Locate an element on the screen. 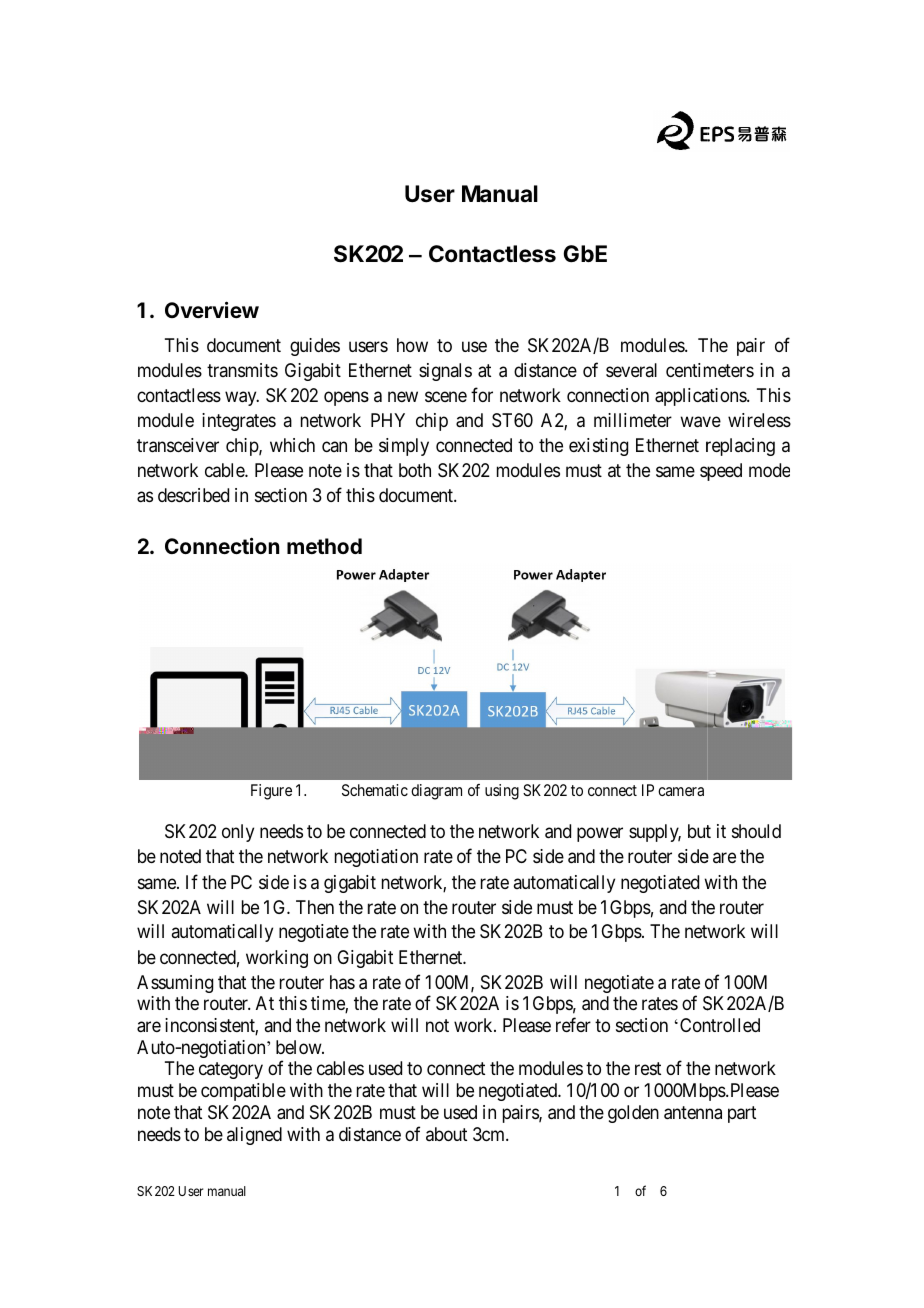 Image resolution: width=924 pixels, height=1308 pixels. Figure is located at coordinates (271, 792).
